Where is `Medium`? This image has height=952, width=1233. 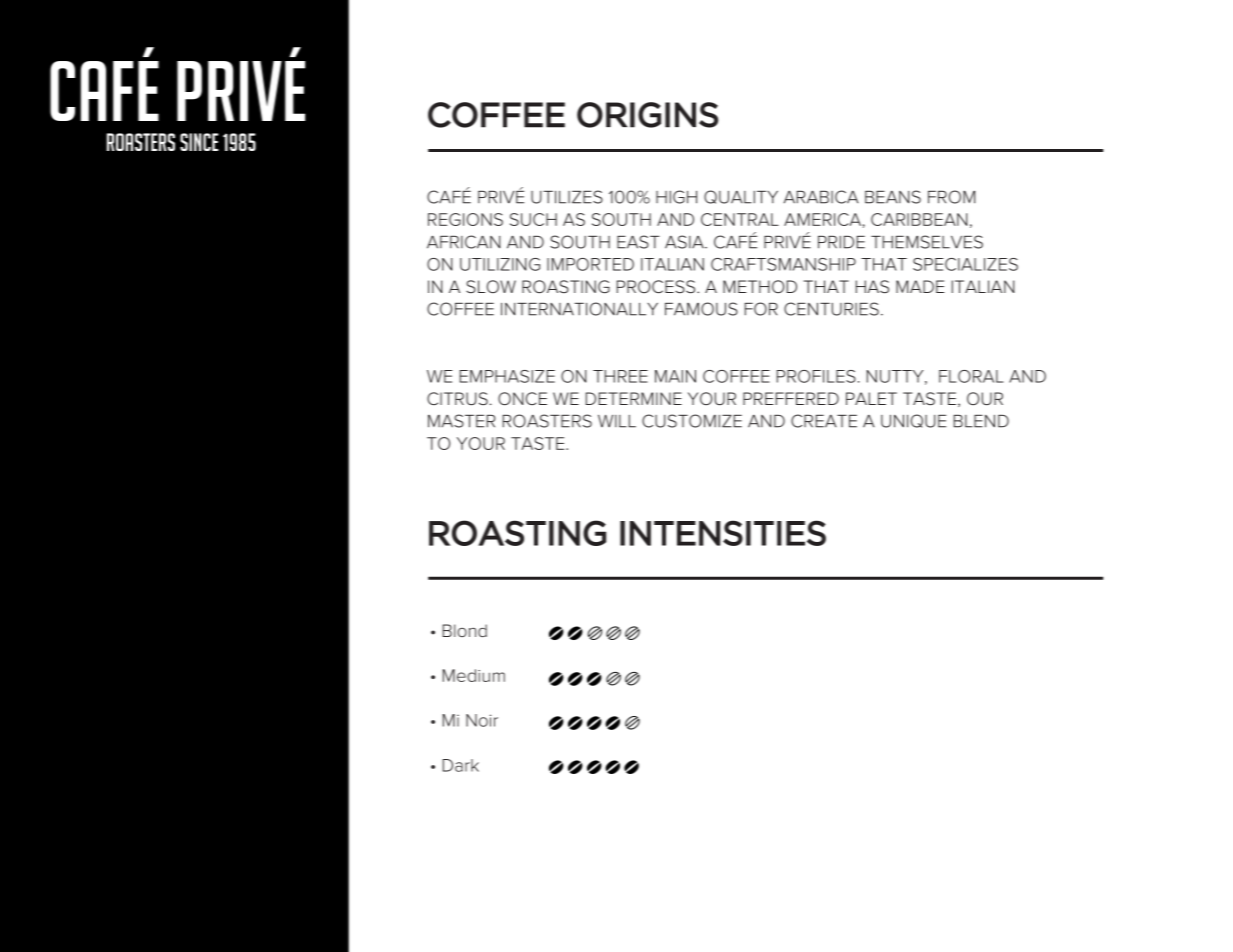
Medium is located at coordinates (474, 675).
